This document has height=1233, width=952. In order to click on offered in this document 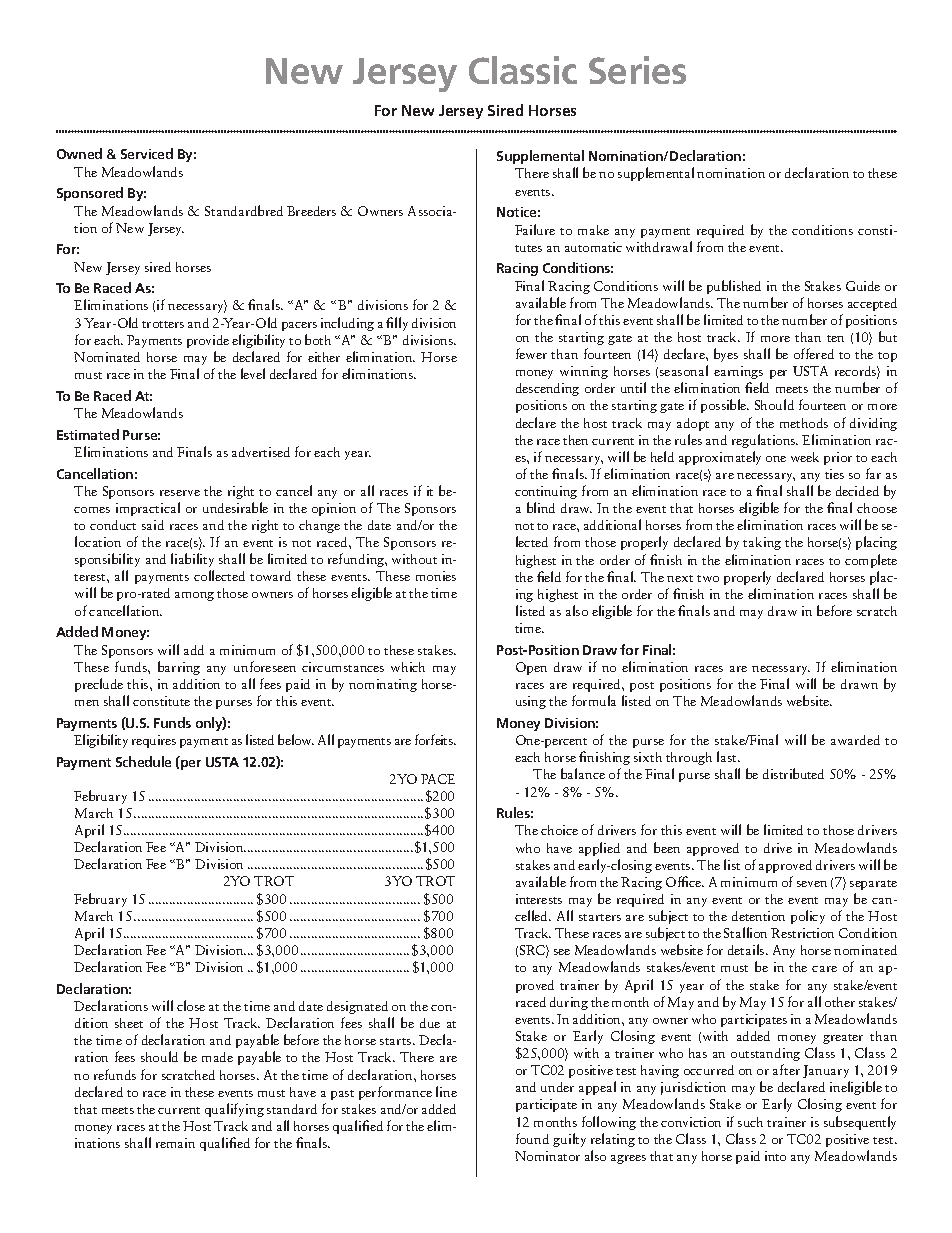, I will do `click(814, 353)`.
